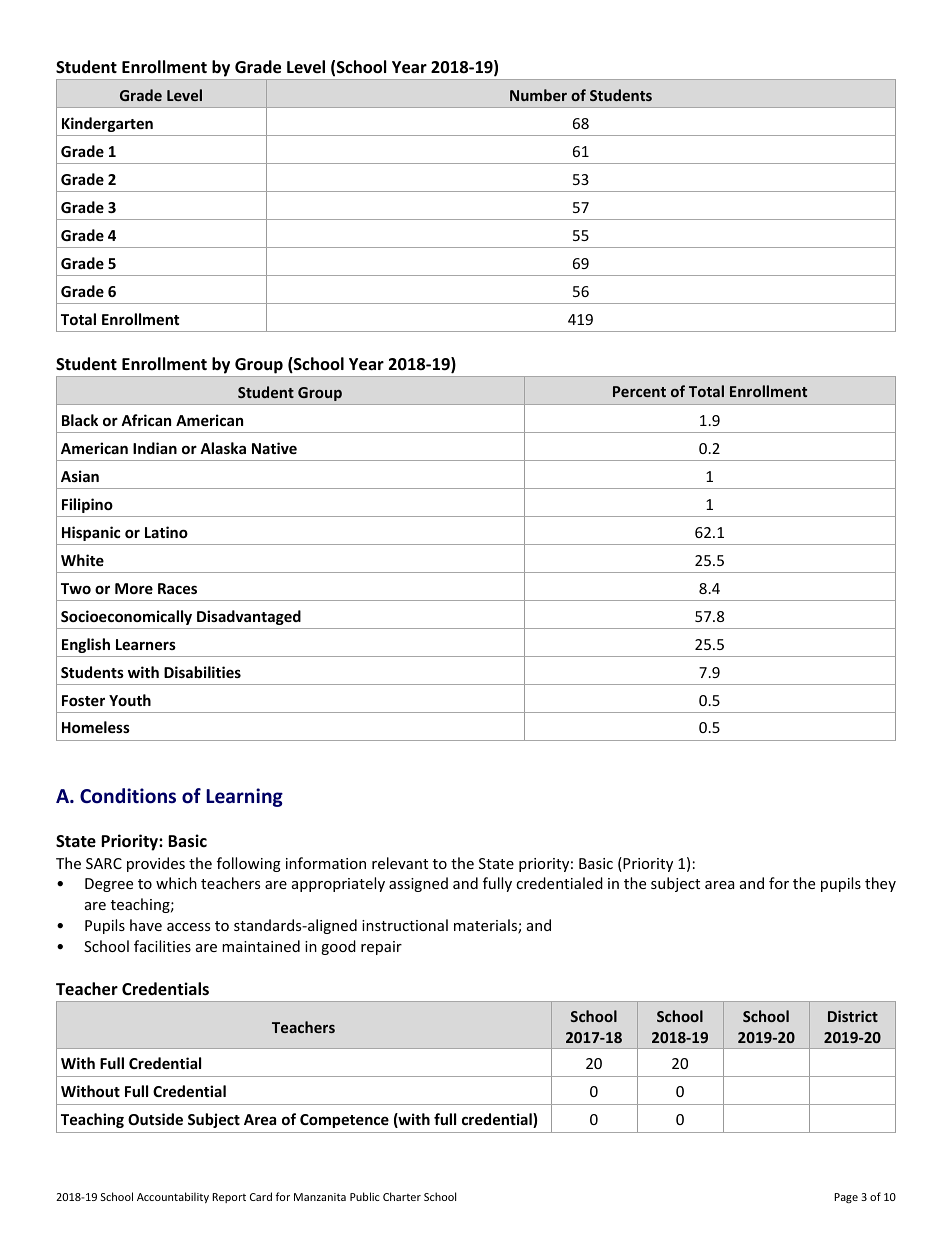 The width and height of the screenshot is (952, 1233). I want to click on Charter, so click(402, 1196).
